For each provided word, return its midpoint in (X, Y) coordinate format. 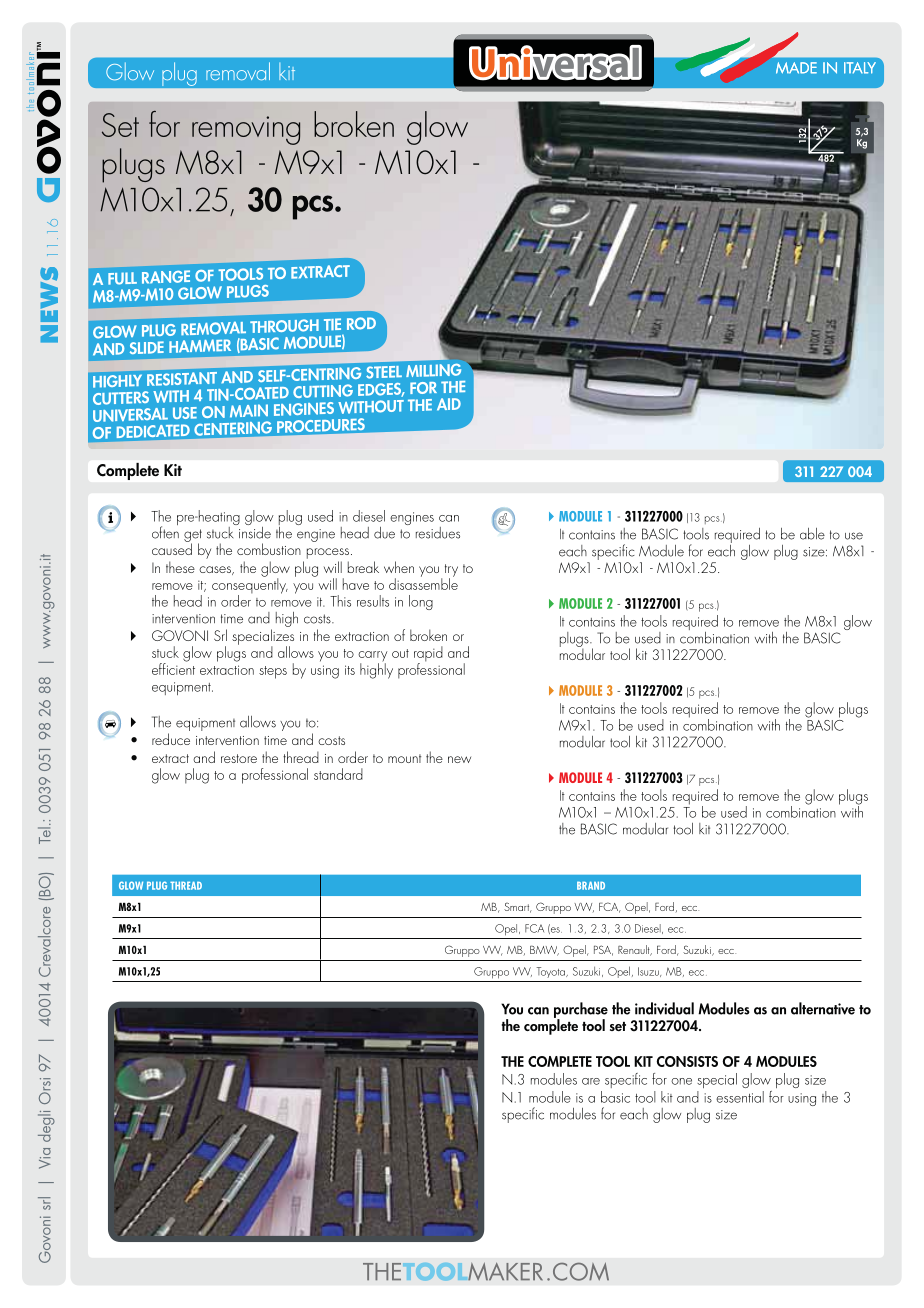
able (812, 534)
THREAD (186, 885)
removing (246, 130)
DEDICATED (153, 431)
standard (338, 774)
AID (449, 404)
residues (438, 533)
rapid (428, 655)
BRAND (591, 885)
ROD (361, 323)
